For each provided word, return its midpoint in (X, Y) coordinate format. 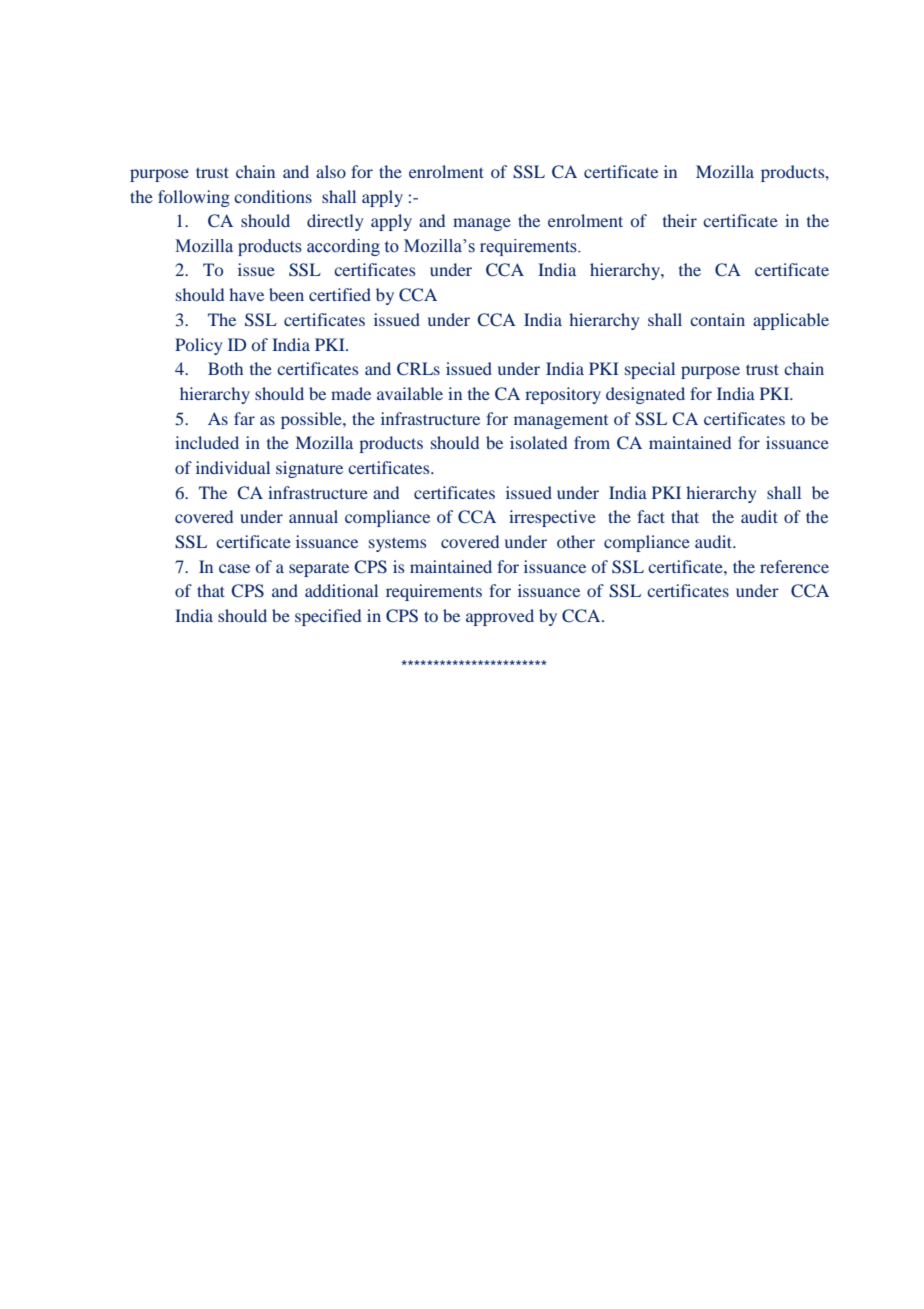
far (244, 418)
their (680, 220)
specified (328, 617)
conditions (273, 196)
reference (794, 566)
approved (500, 617)
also (331, 171)
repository (563, 395)
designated (645, 395)
